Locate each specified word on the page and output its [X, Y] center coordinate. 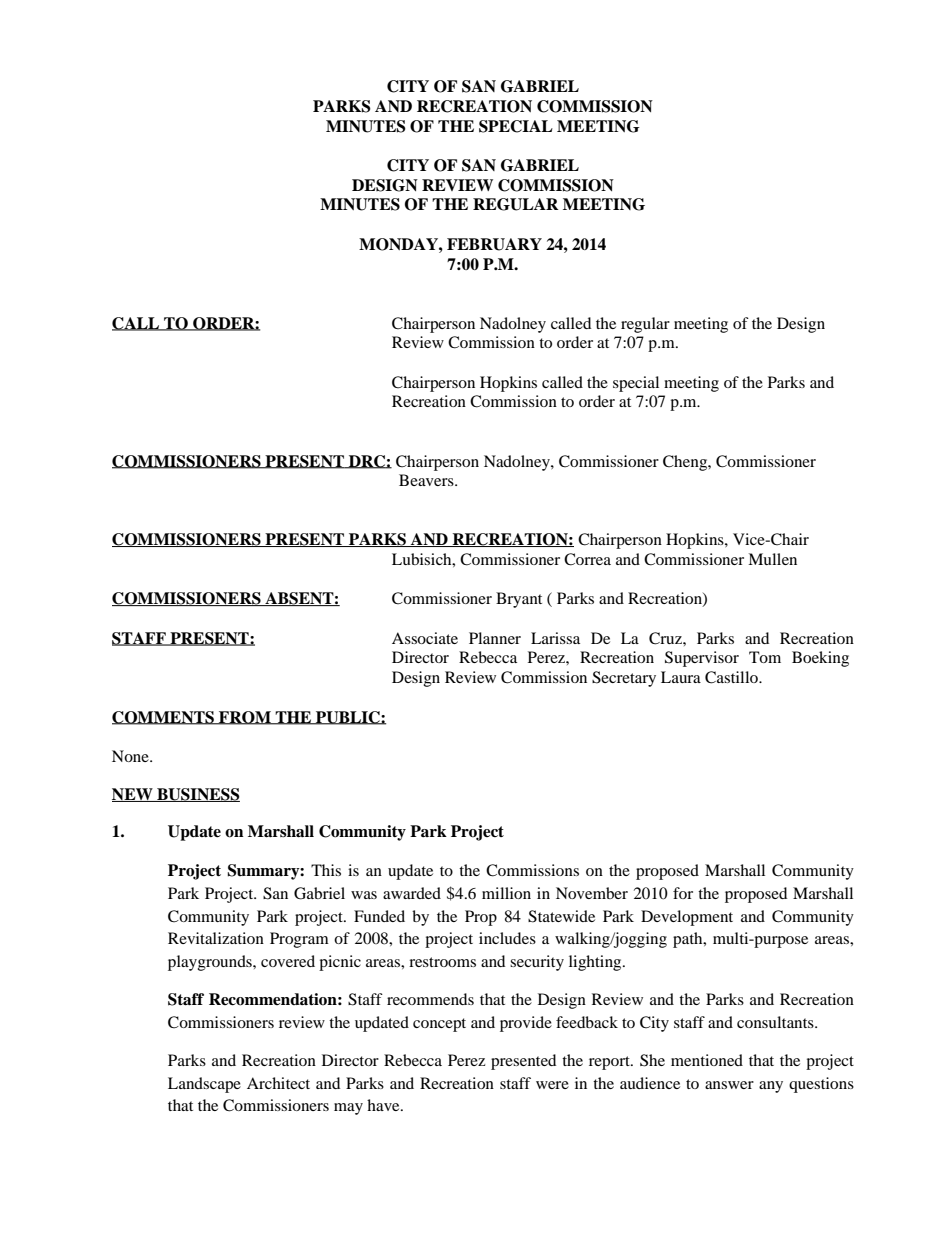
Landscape [204, 1085]
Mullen [772, 559]
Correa [587, 559]
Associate [425, 638]
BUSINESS [197, 795]
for [683, 893]
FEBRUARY [494, 244]
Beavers [427, 480]
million [506, 893]
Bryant [519, 600]
